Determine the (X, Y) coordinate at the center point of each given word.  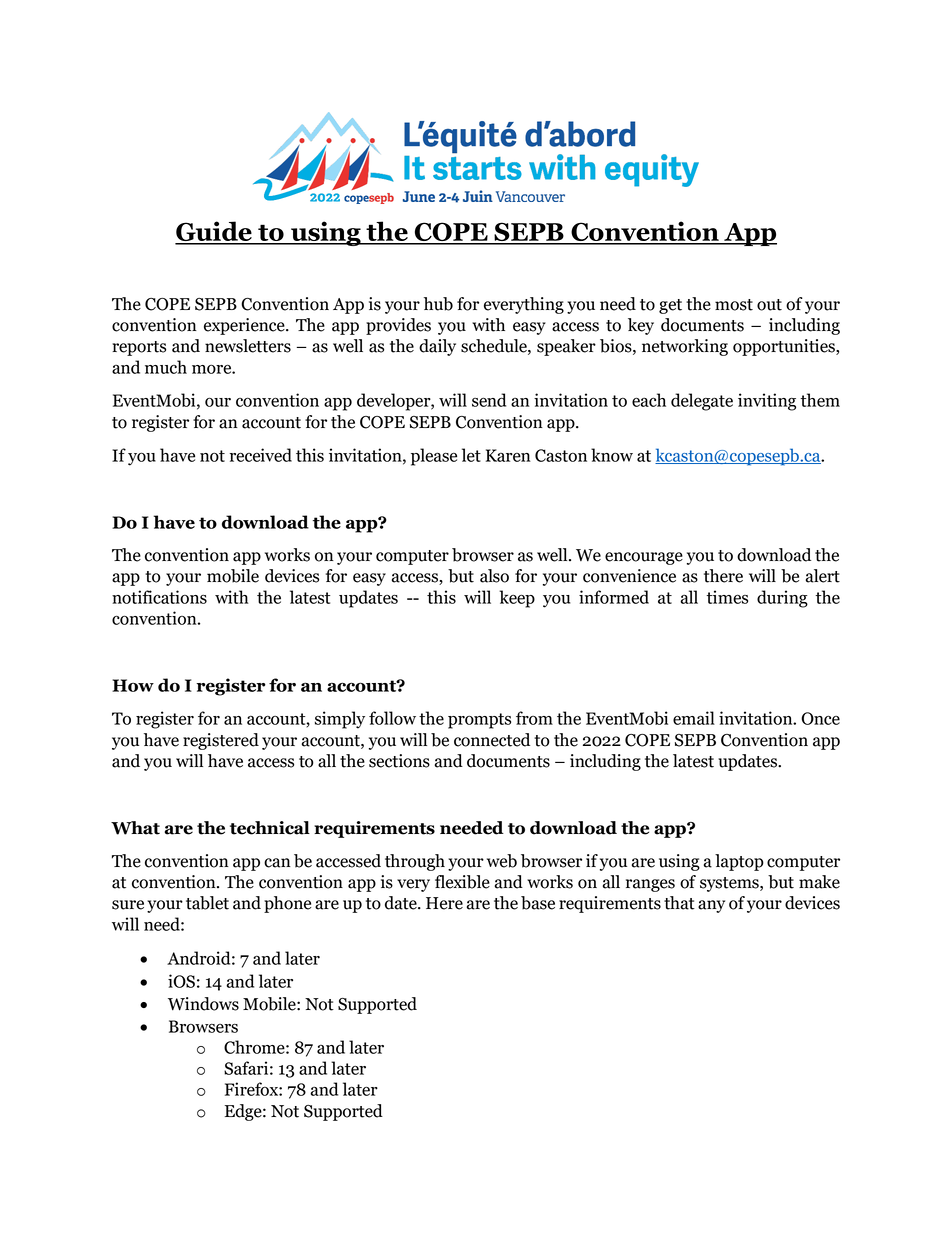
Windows (203, 1004)
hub (438, 304)
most (734, 305)
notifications (159, 597)
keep (517, 599)
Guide (214, 232)
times (727, 597)
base (538, 903)
